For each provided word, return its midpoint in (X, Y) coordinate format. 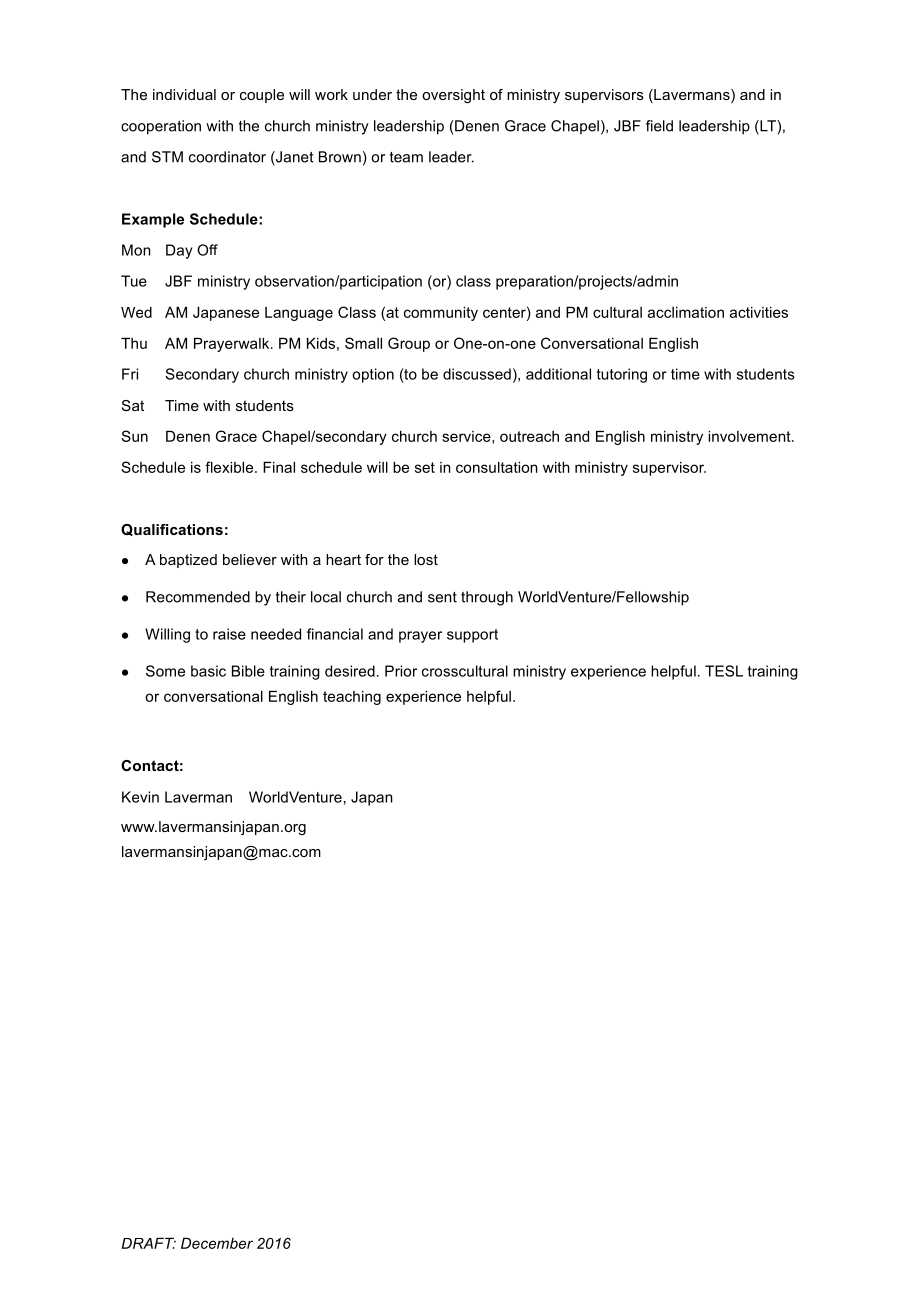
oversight (453, 96)
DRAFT (149, 1243)
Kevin (140, 797)
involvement (750, 436)
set (425, 467)
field (659, 126)
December (217, 1243)
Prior (401, 671)
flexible (230, 467)
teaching (352, 698)
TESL (724, 671)
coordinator (227, 157)
